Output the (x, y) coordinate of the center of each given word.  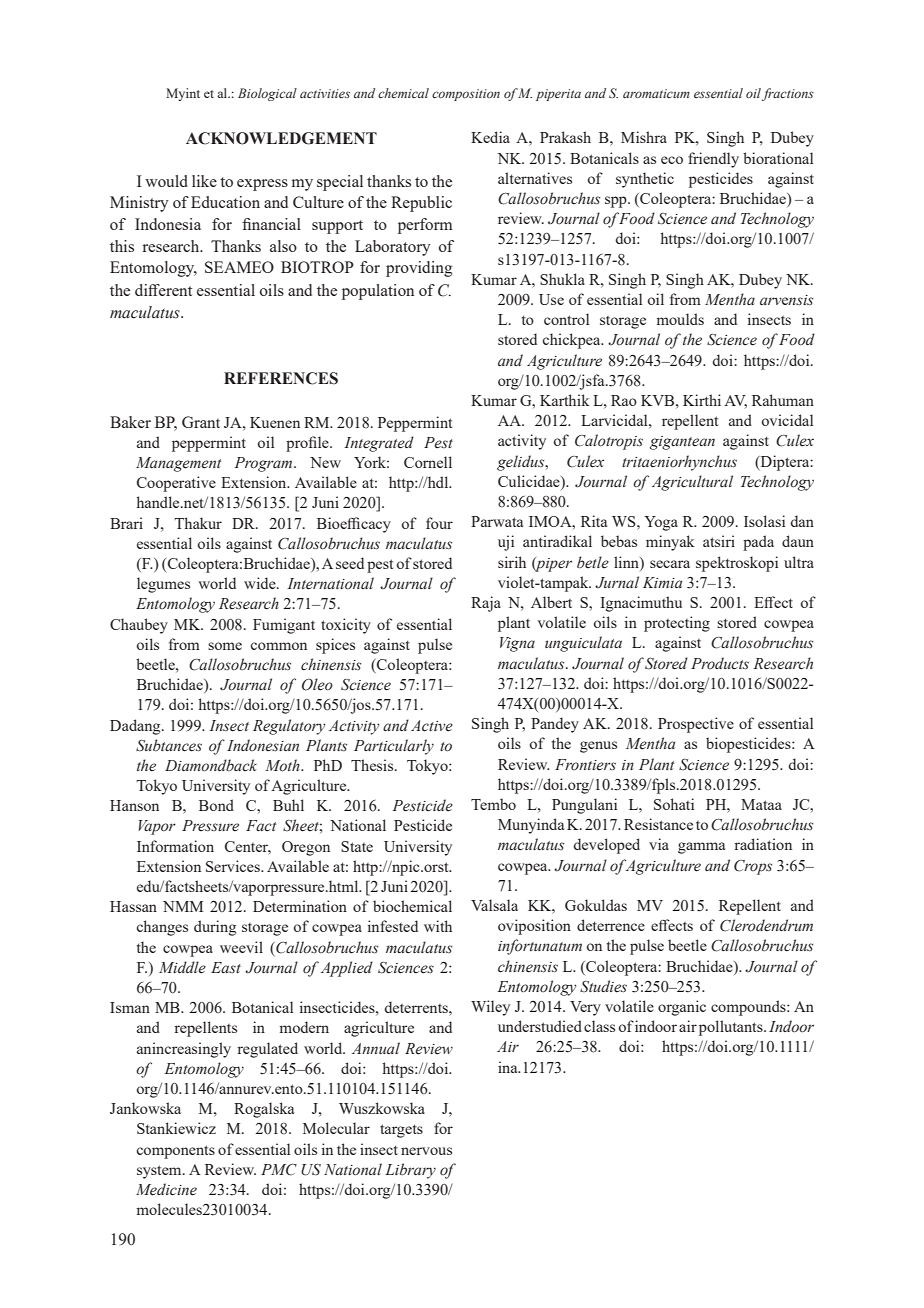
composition (466, 95)
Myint (183, 94)
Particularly (394, 747)
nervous (426, 1151)
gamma (701, 848)
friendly (713, 160)
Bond (216, 805)
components (176, 1152)
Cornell (428, 462)
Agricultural (692, 483)
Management (178, 464)
